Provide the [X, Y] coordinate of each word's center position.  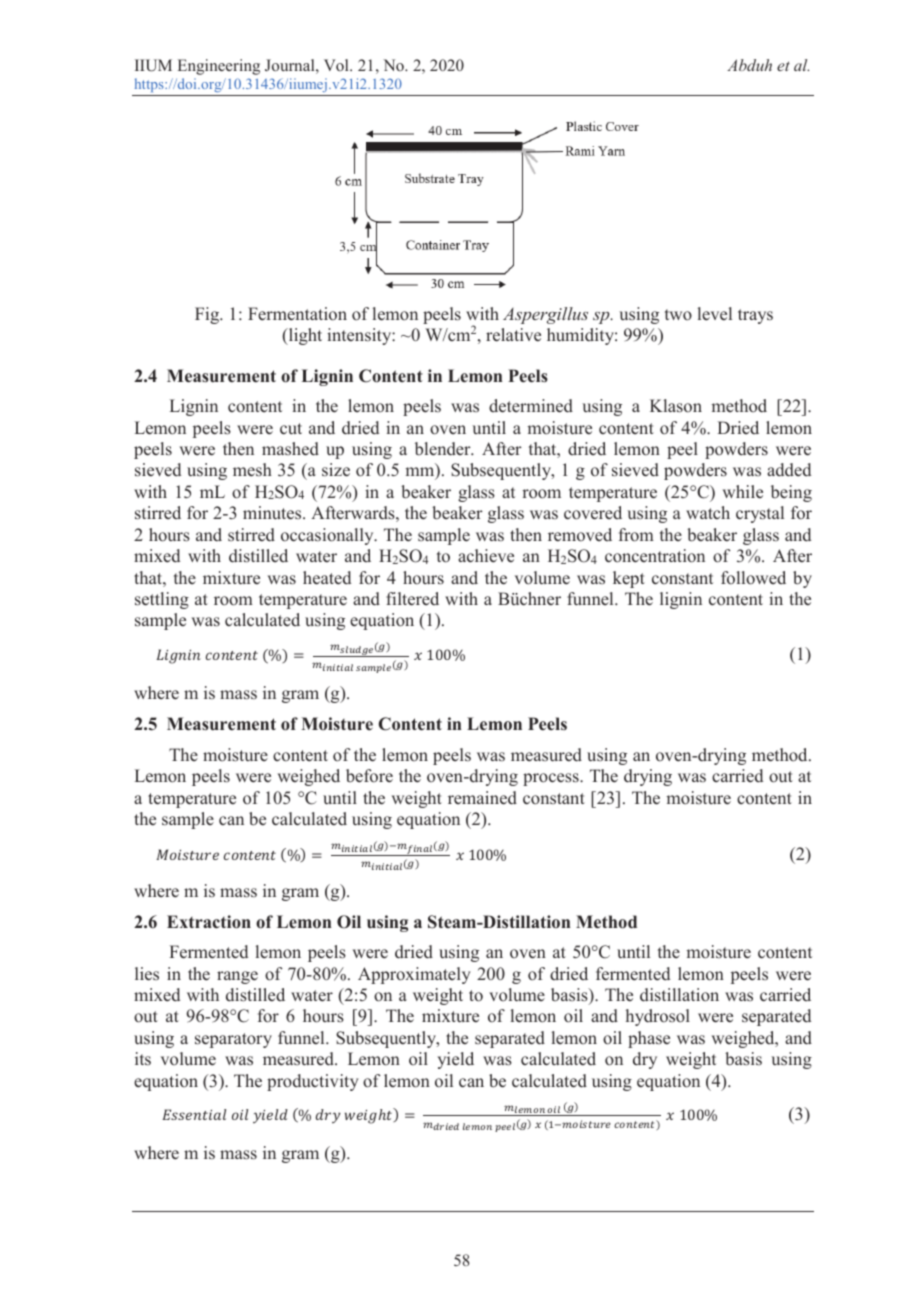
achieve [486, 556]
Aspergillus [545, 315]
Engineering [219, 67]
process [552, 779]
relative [513, 335]
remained [482, 798]
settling [162, 600]
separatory [233, 1040]
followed [753, 578]
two [678, 315]
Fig [208, 315]
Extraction [209, 922]
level [715, 314]
